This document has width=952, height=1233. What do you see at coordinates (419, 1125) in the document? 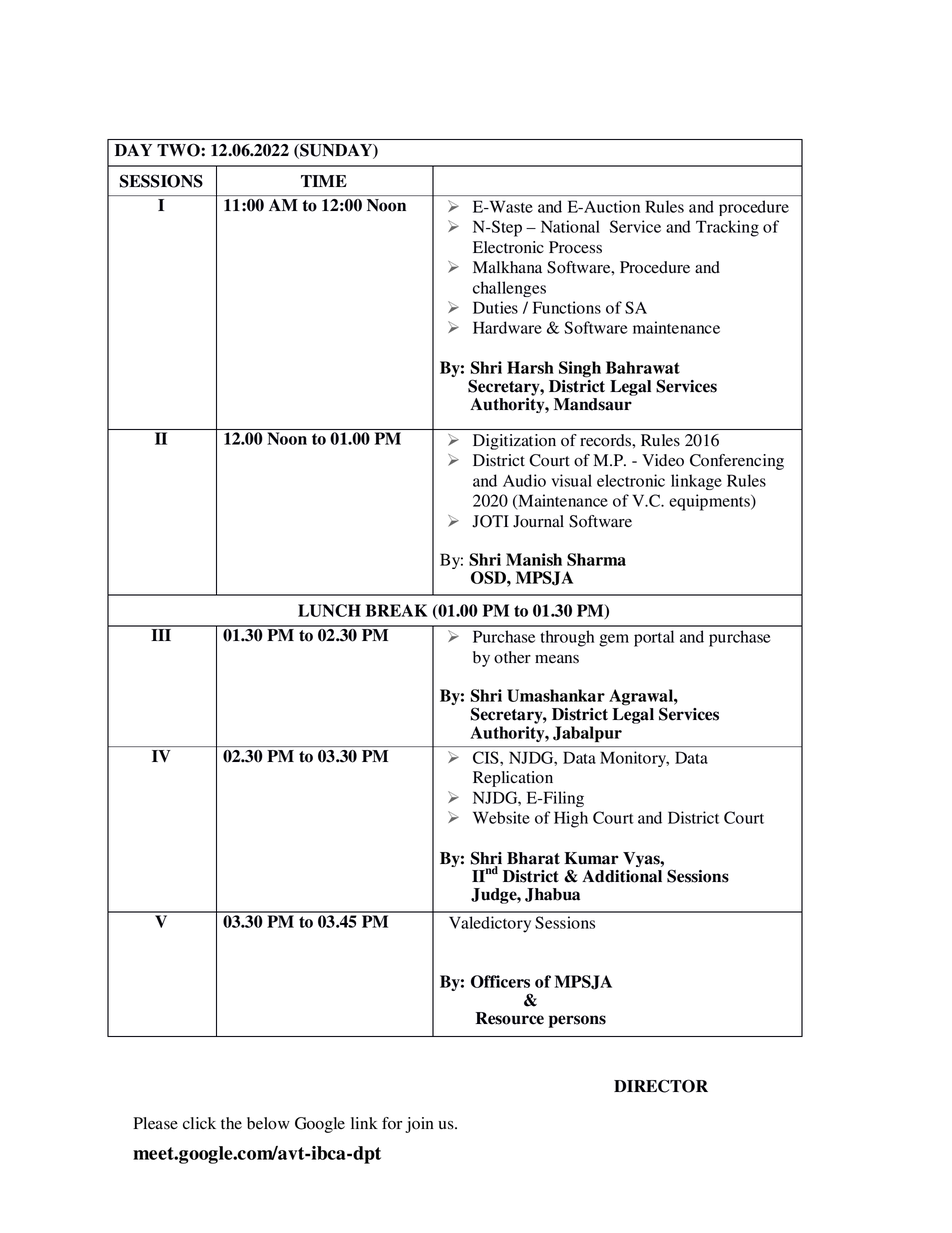
I see `join` at bounding box center [419, 1125].
